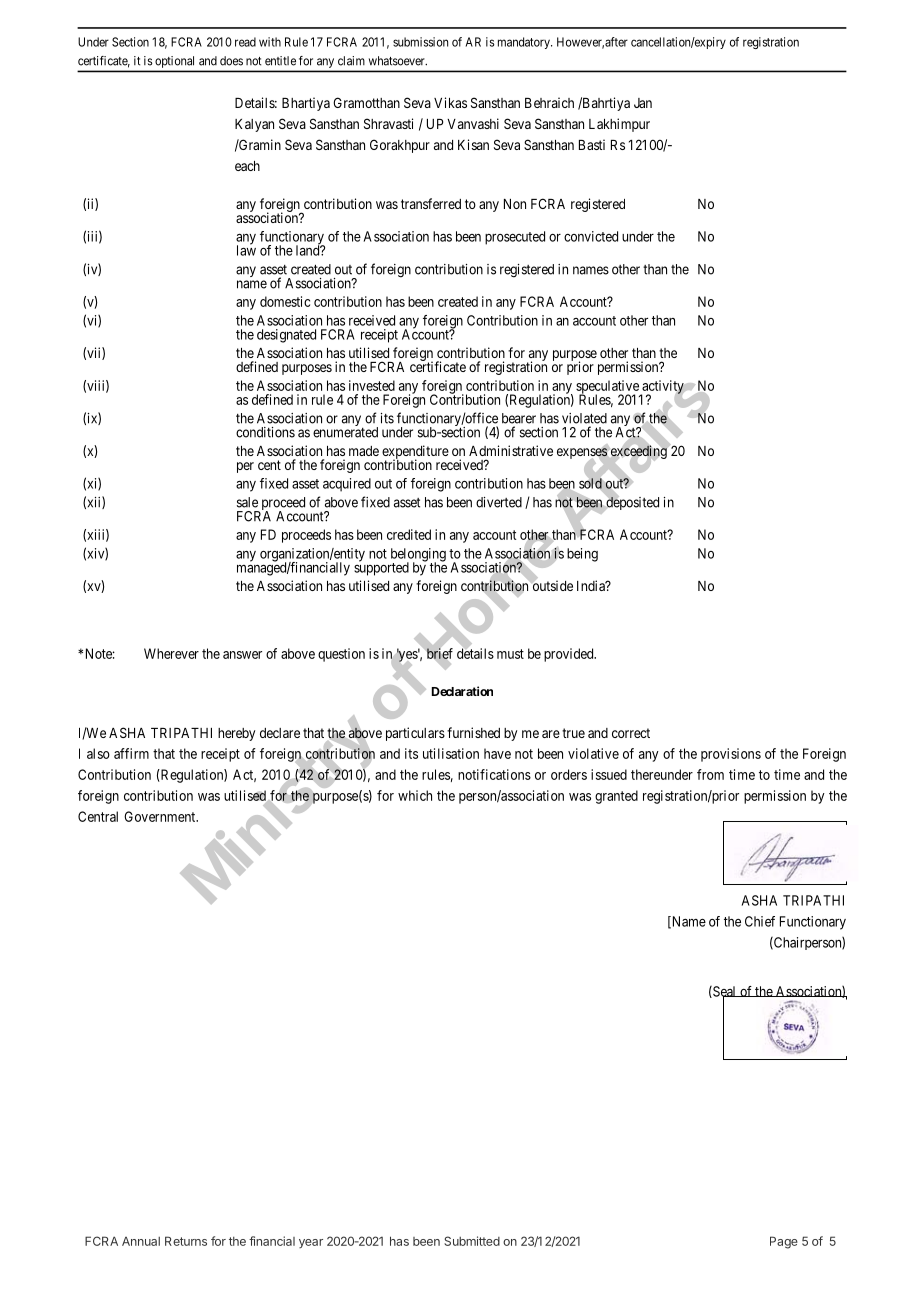 The image size is (924, 1308). Describe the element at coordinates (472, 1241) in the page. I see `Submitted` at that location.
